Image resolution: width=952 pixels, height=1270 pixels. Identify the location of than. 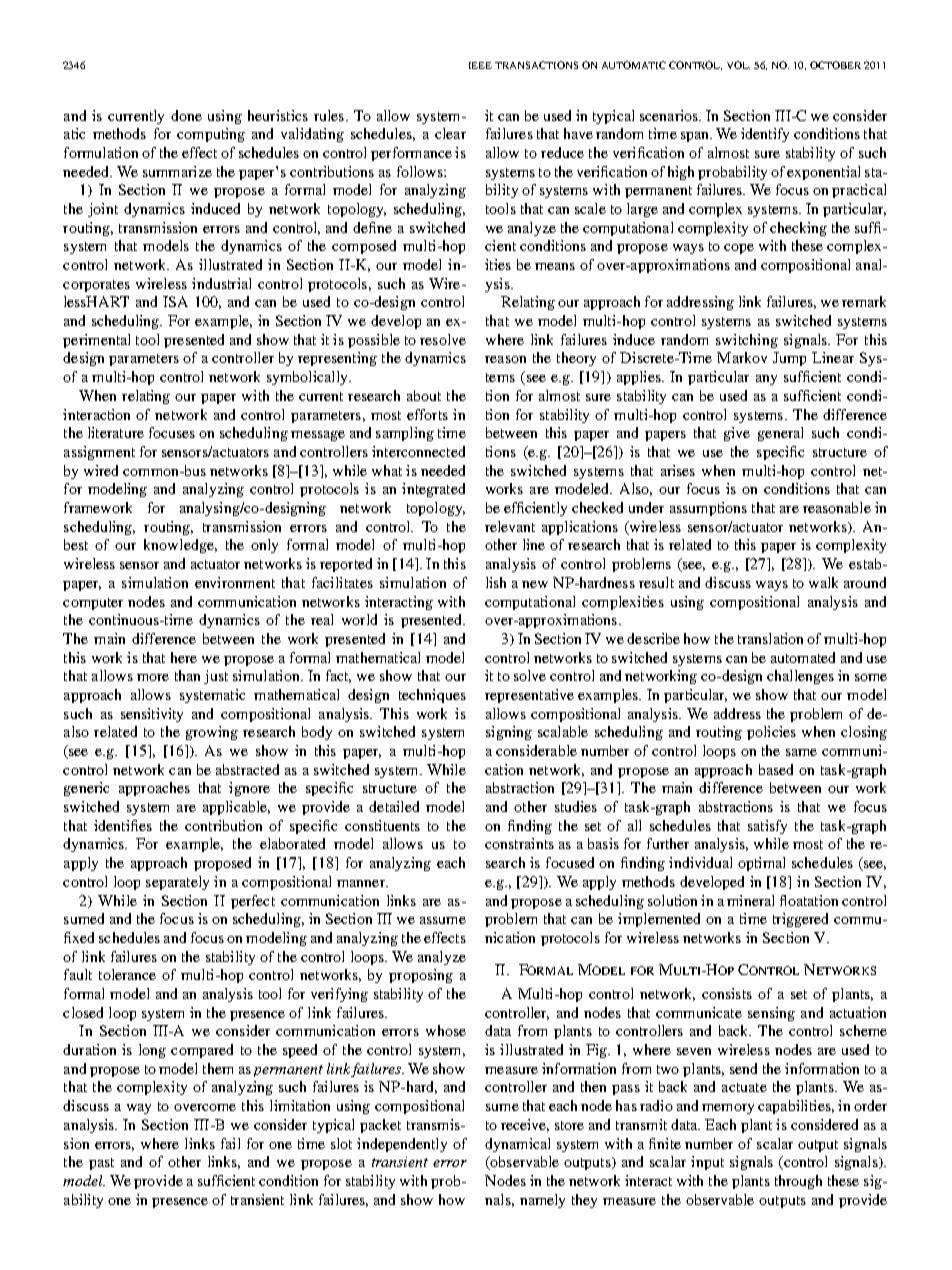
(187, 675).
